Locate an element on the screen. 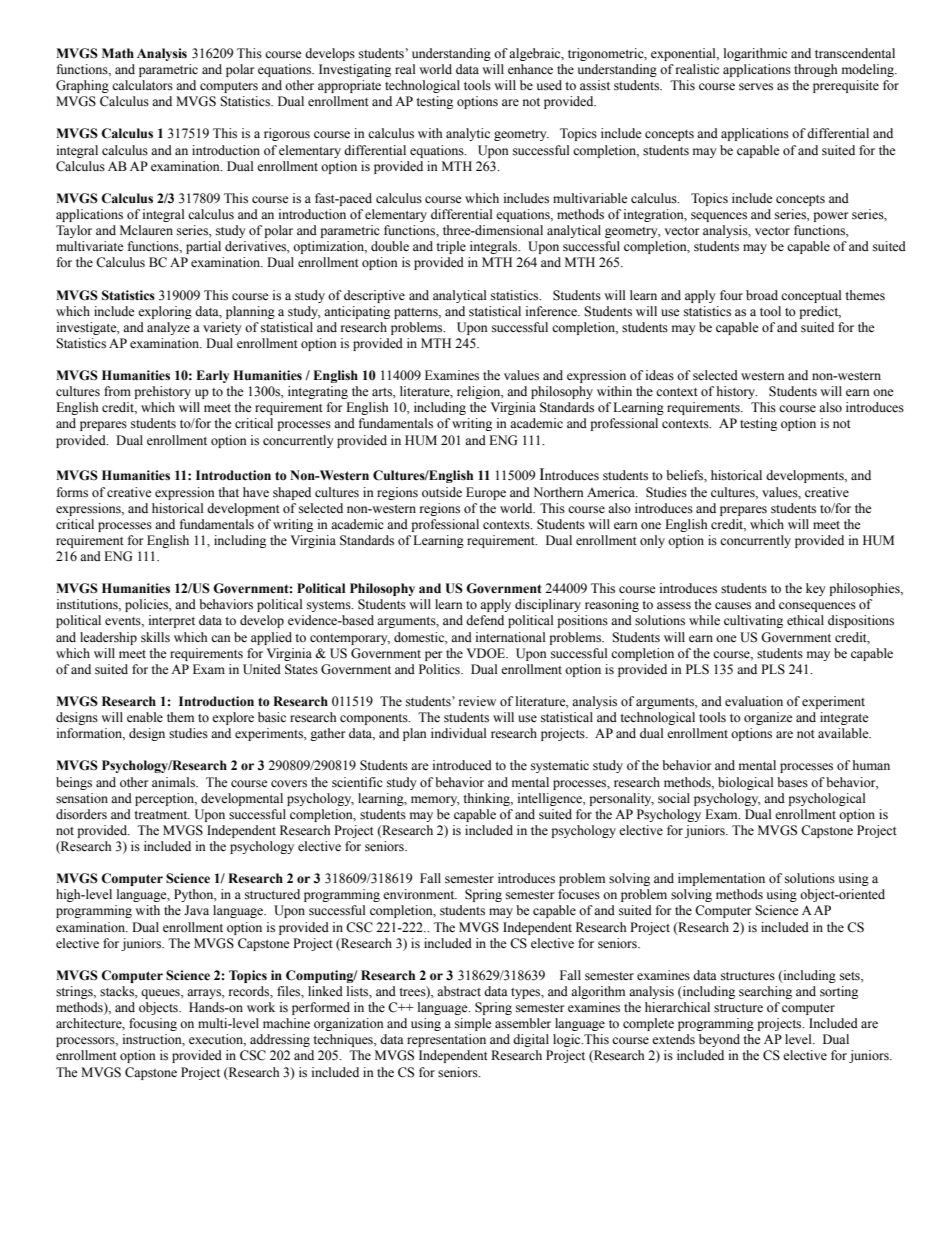 This screenshot has width=952, height=1233. searching is located at coordinates (765, 992).
